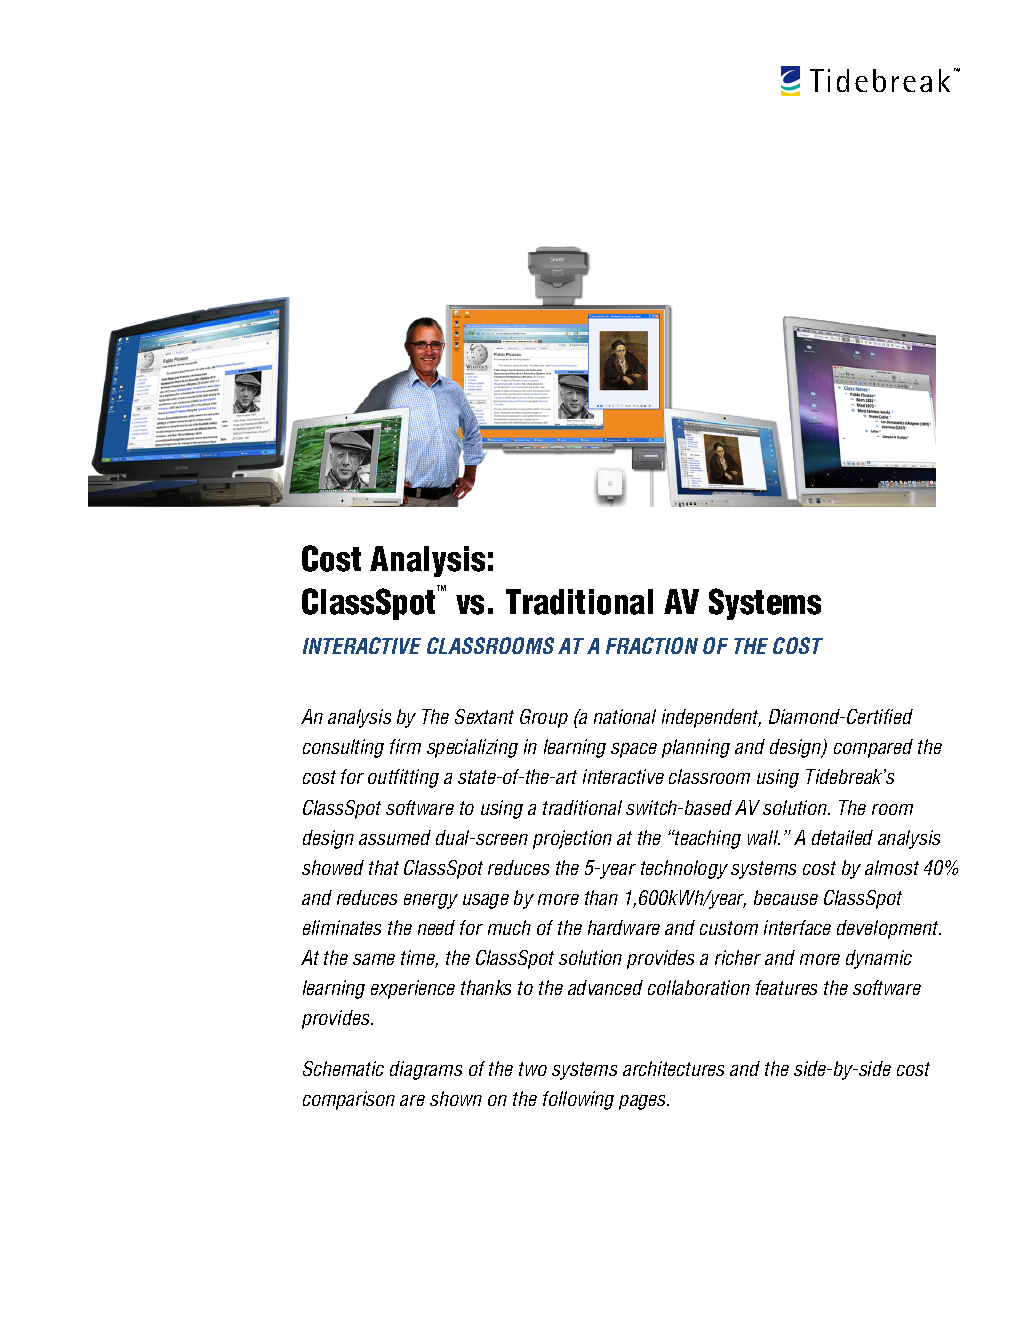 This page has width=1024, height=1325. I want to click on architectures, so click(673, 1068).
